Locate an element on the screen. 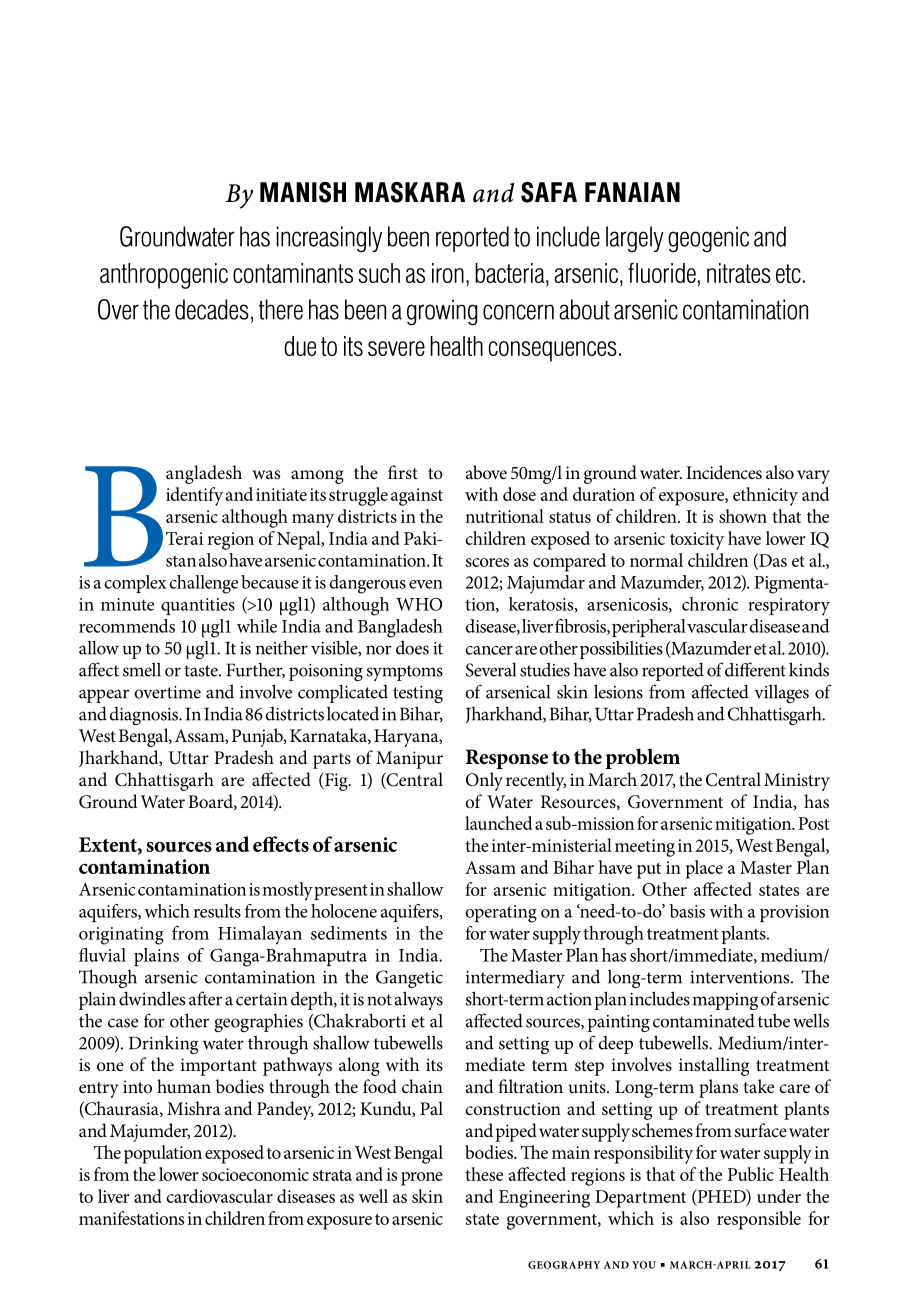  socioeconomic is located at coordinates (255, 1174).
